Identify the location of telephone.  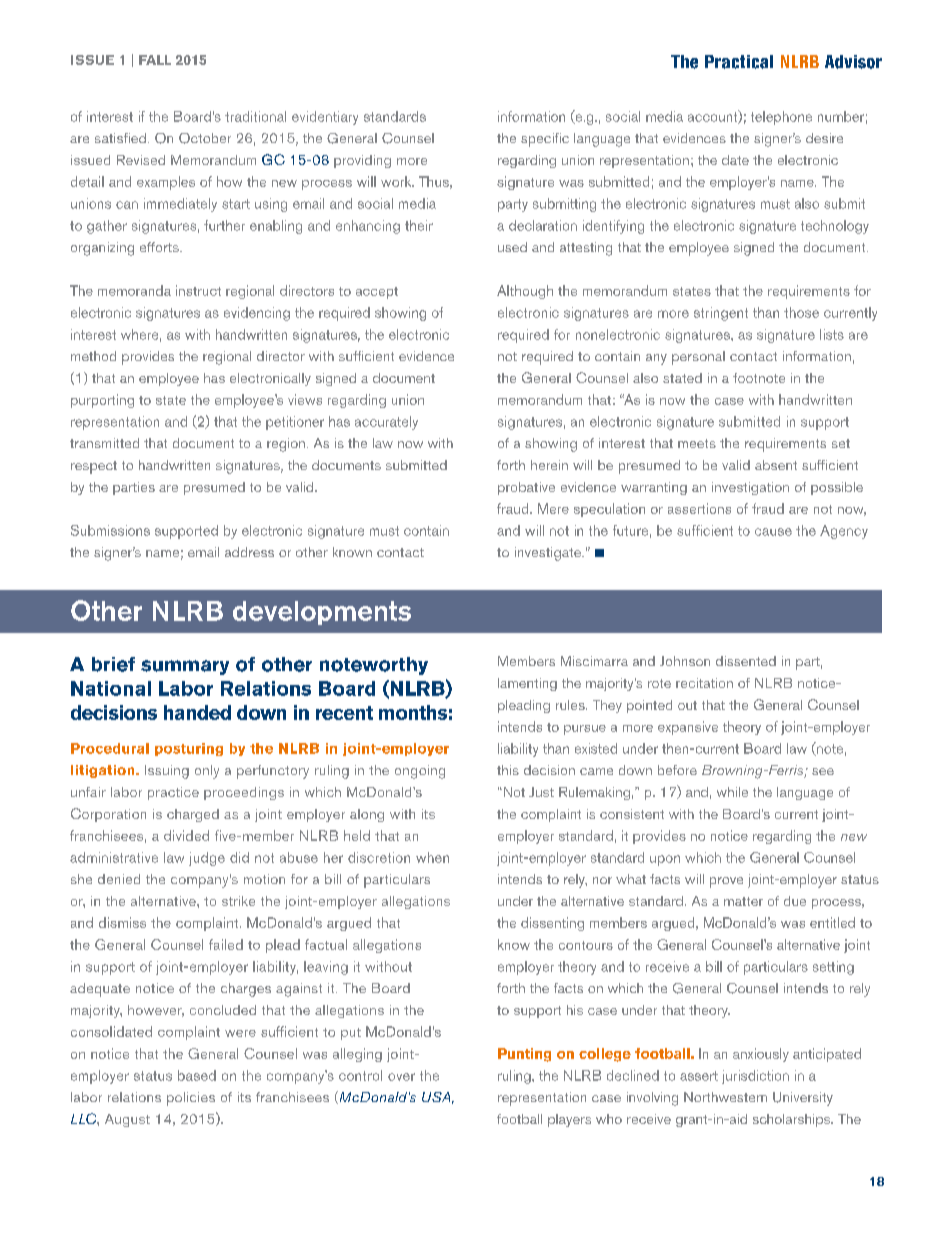
(781, 118).
